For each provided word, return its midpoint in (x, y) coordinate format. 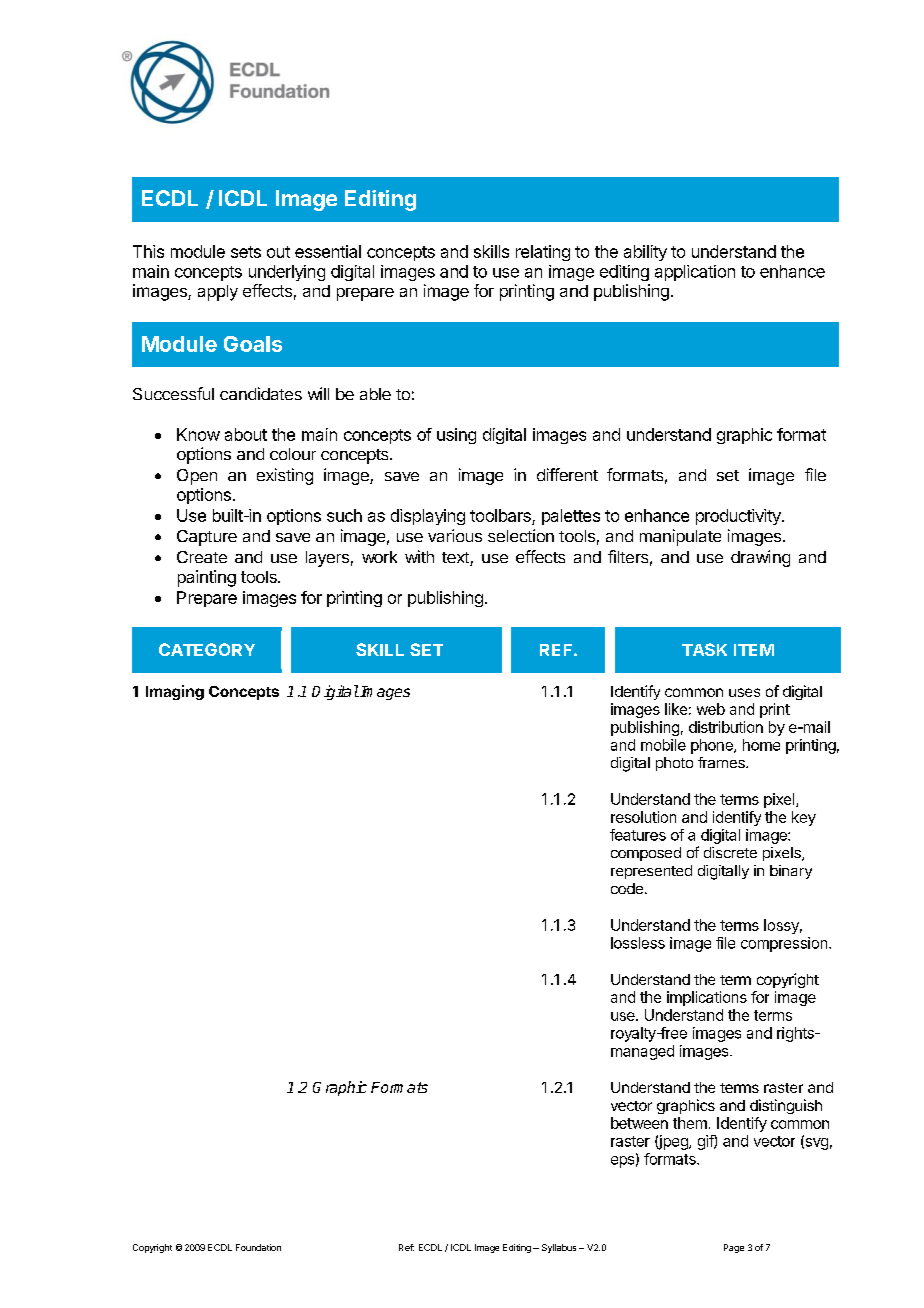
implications (707, 998)
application (695, 273)
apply (218, 293)
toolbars (500, 515)
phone (713, 746)
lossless (638, 943)
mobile (663, 745)
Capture (207, 538)
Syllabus (559, 1248)
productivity (739, 517)
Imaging (175, 692)
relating (543, 253)
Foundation (258, 1247)
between (639, 1123)
